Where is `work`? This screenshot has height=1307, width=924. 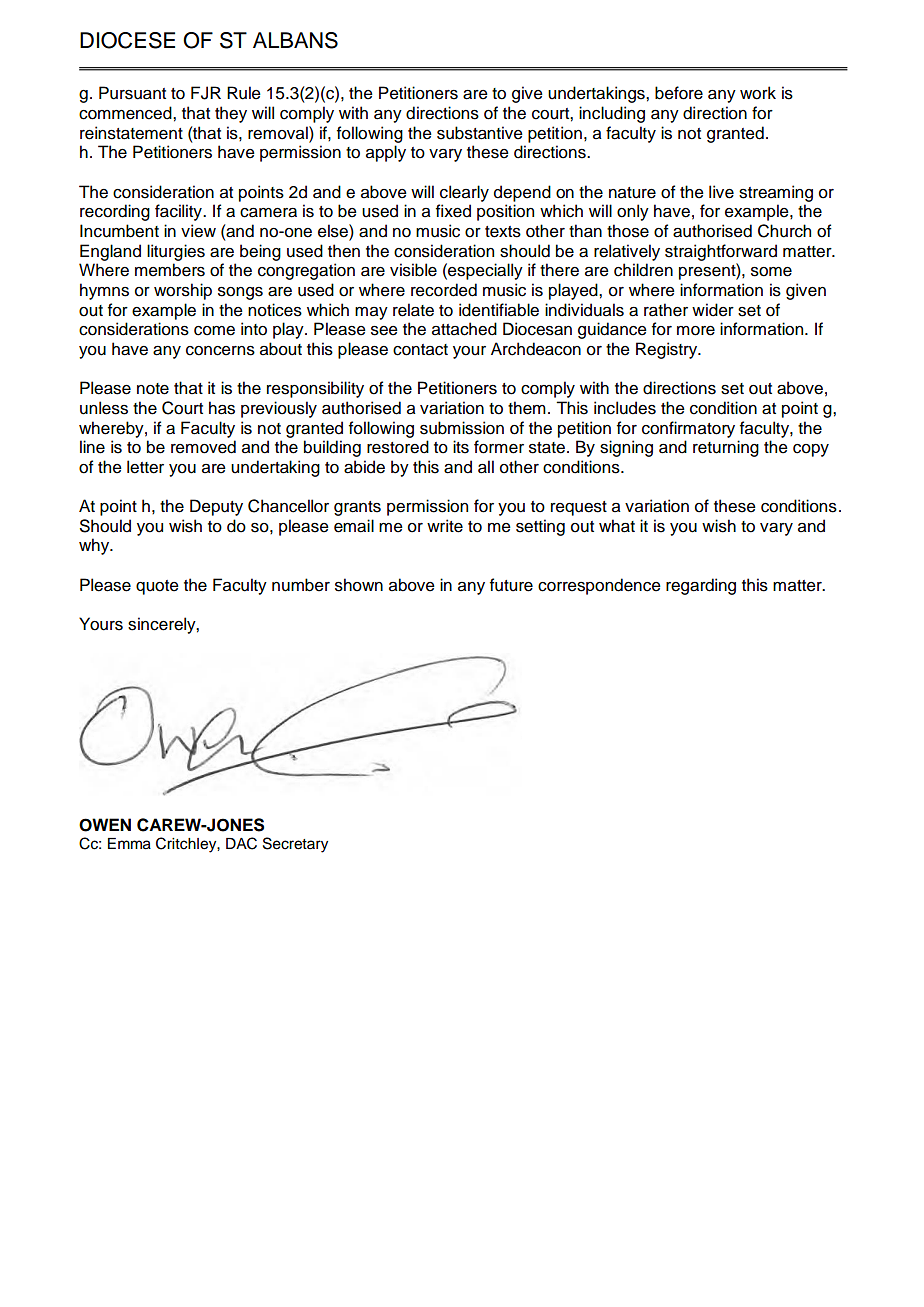
work is located at coordinates (758, 93).
